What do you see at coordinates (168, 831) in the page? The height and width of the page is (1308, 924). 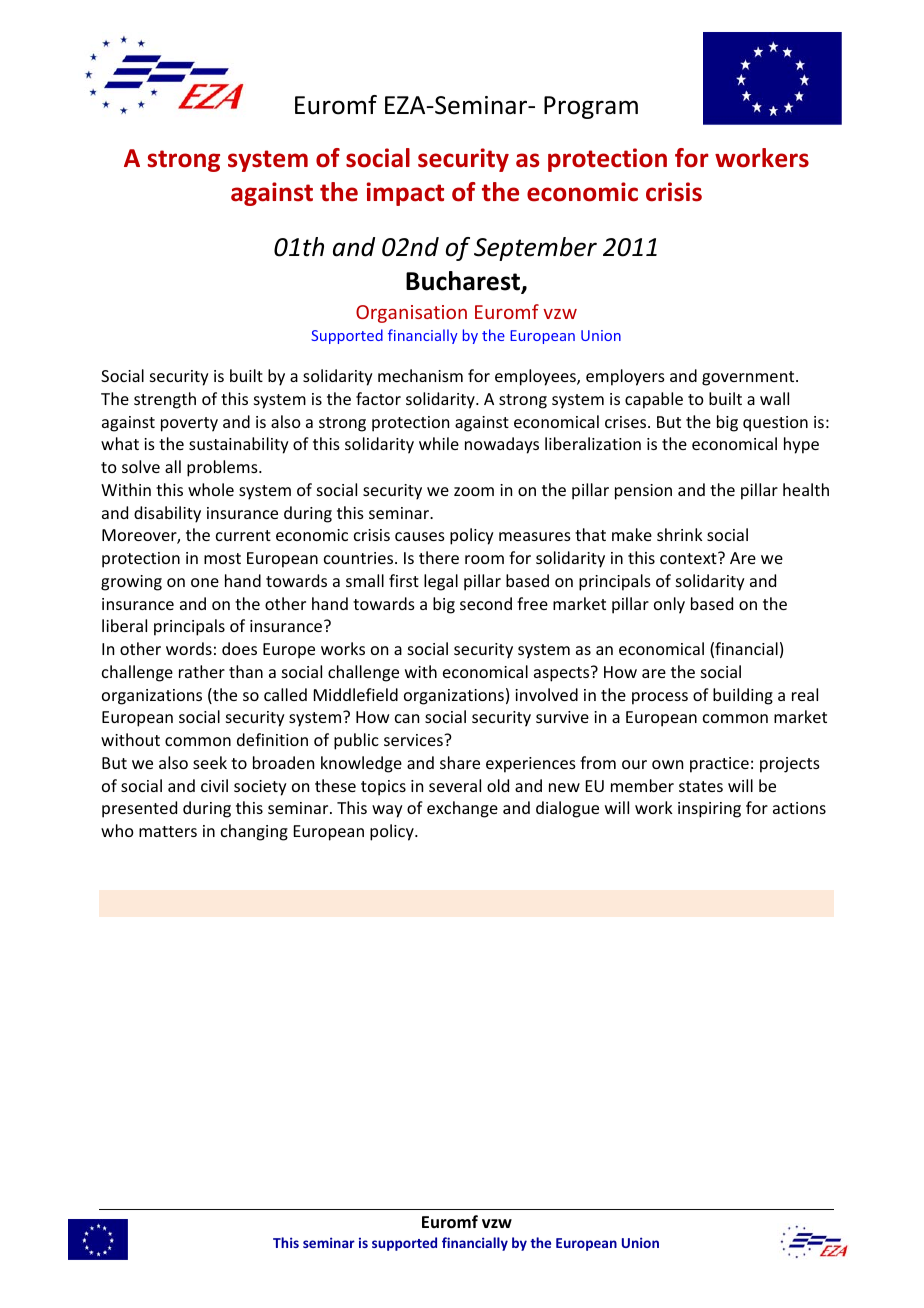 I see `matters` at bounding box center [168, 831].
